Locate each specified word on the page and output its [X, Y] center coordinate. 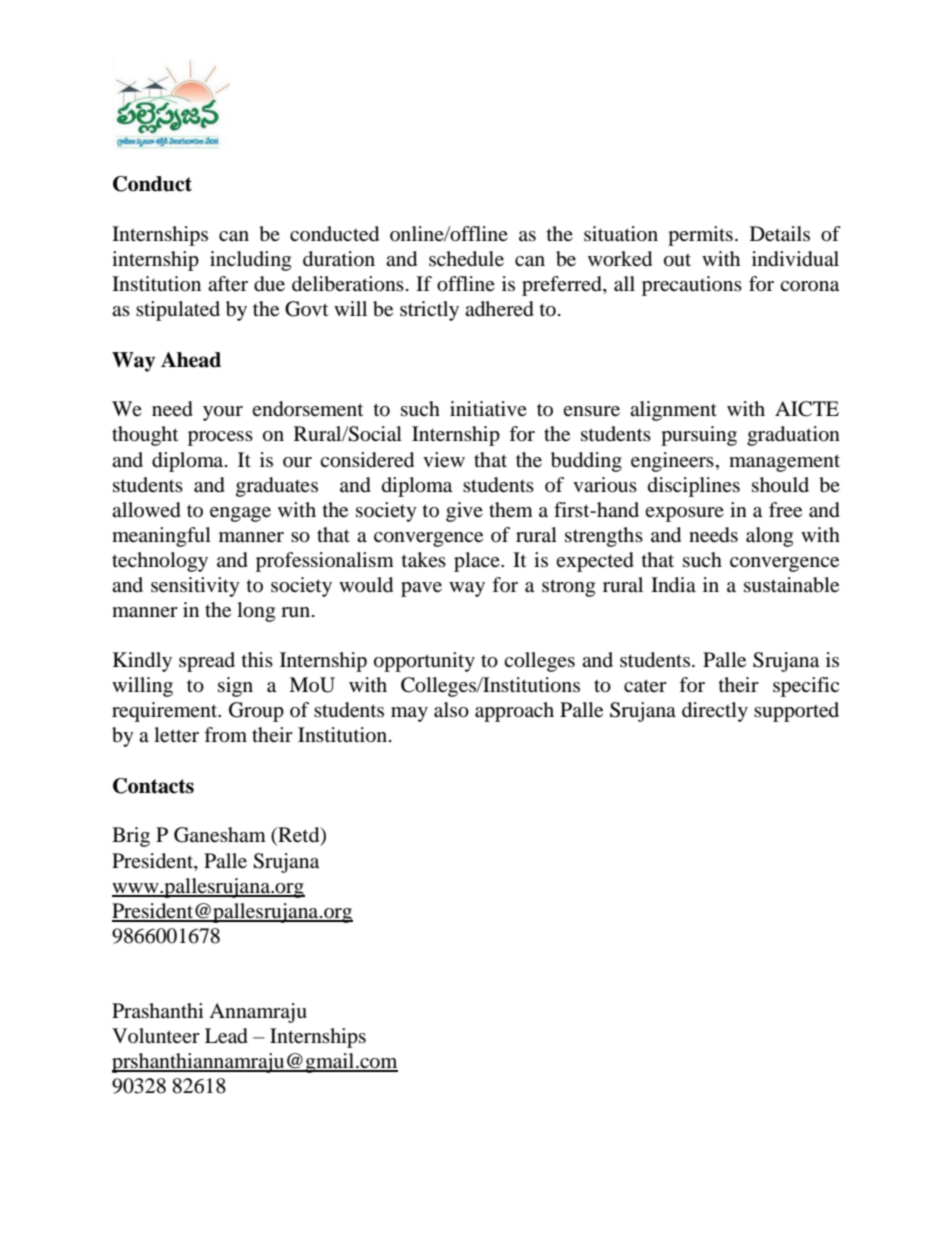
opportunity [424, 662]
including [250, 261]
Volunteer [156, 1035]
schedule [466, 259]
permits [700, 236]
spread [207, 662]
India [673, 585]
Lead [226, 1036]
